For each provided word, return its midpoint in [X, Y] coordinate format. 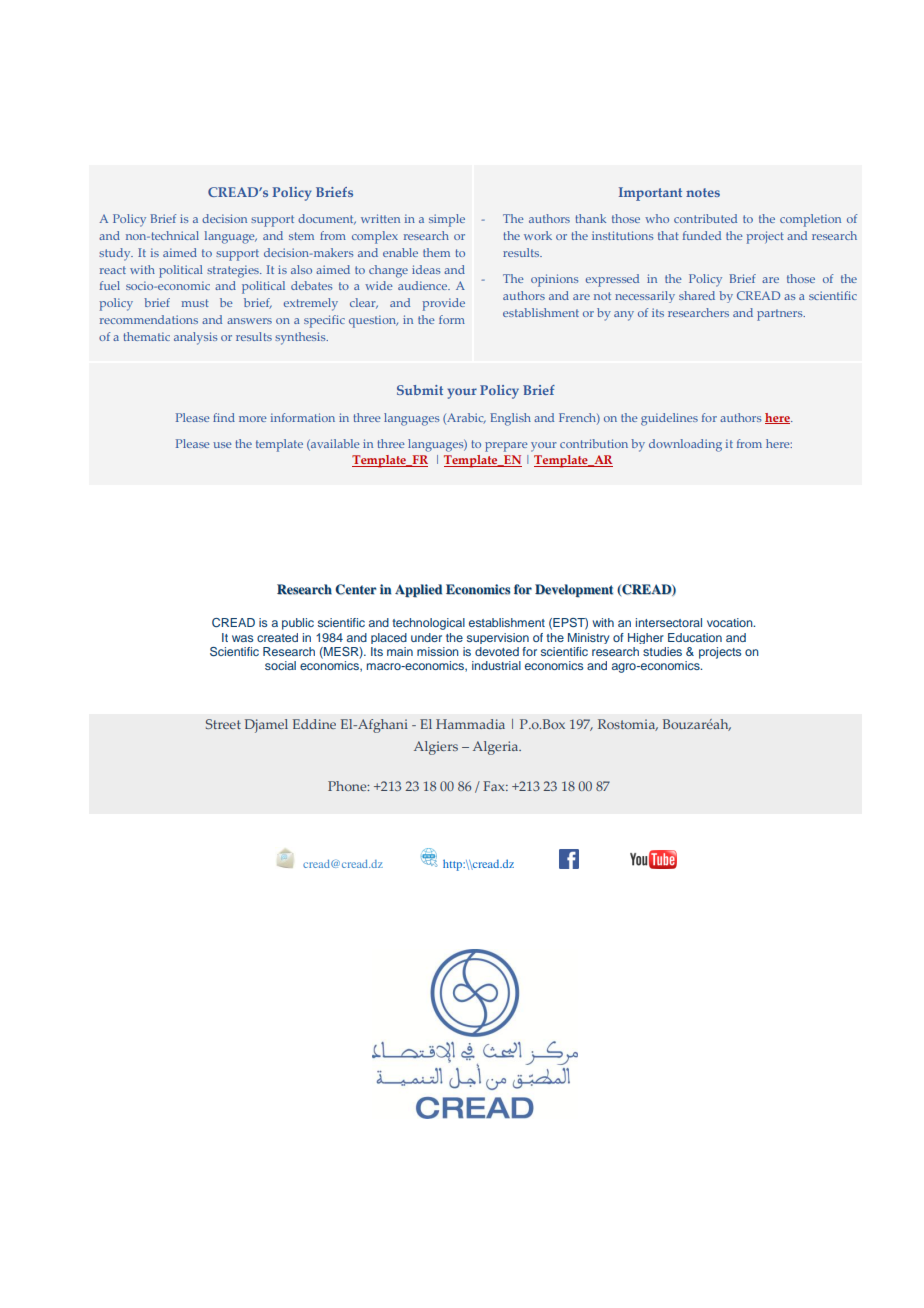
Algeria [497, 748]
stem [301, 236]
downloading [685, 445]
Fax [495, 786]
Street [223, 724]
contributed [705, 218]
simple [447, 220]
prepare [506, 447]
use [222, 445]
